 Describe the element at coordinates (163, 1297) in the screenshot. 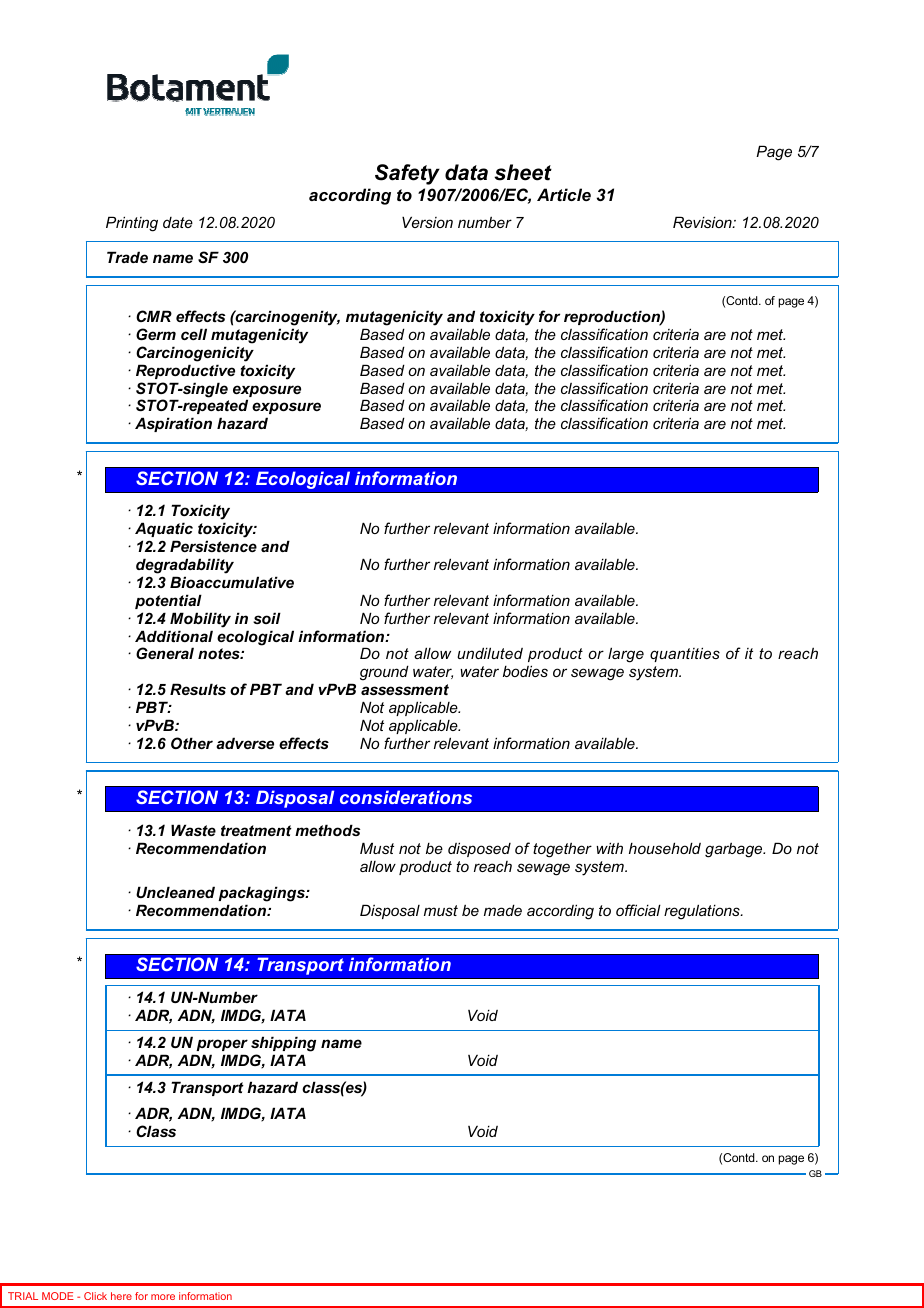

I see `more` at that location.
